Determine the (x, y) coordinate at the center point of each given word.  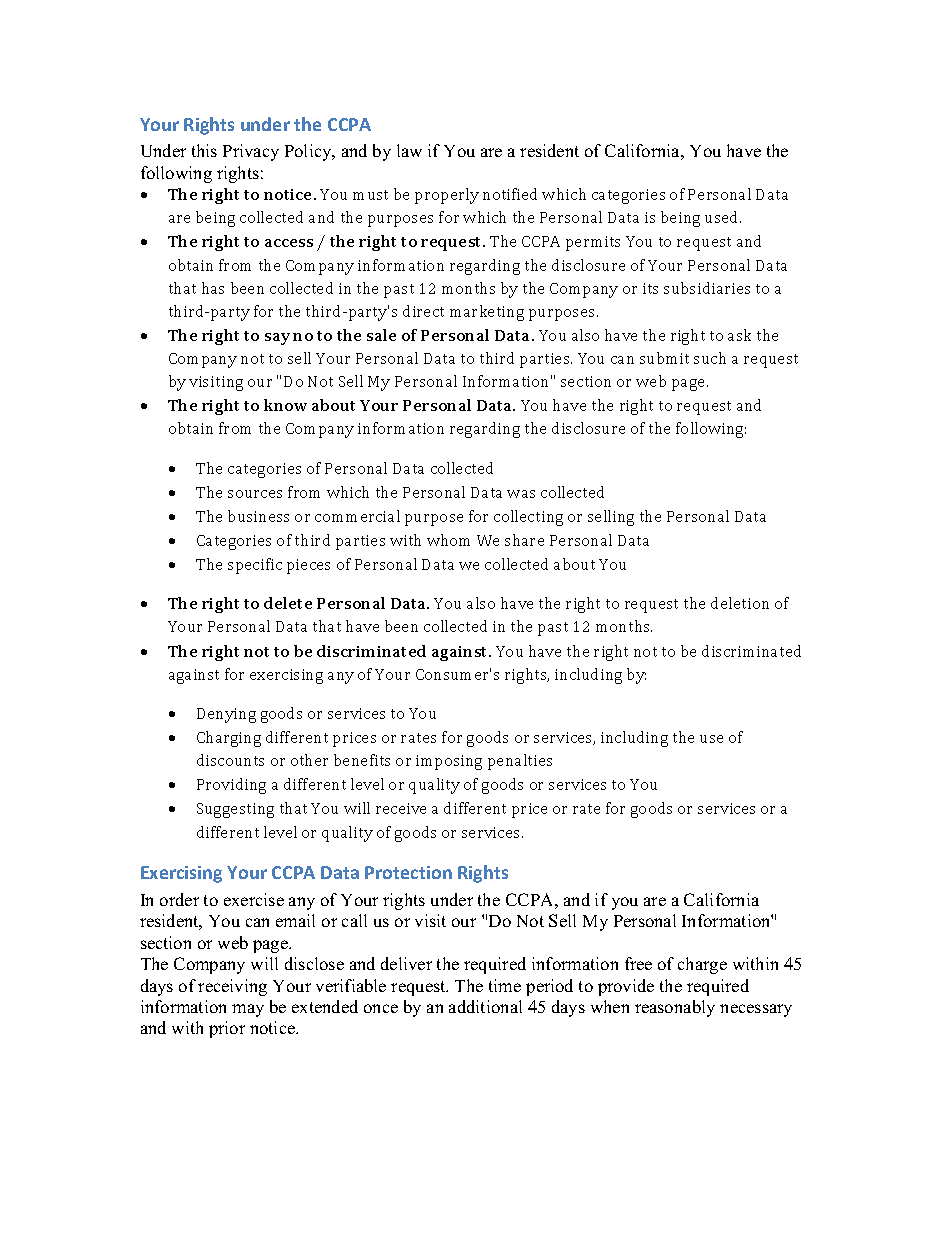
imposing (449, 762)
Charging (229, 739)
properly (447, 196)
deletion (740, 603)
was (521, 494)
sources (255, 494)
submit (664, 358)
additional (485, 1006)
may (248, 1010)
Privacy (251, 152)
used (723, 217)
